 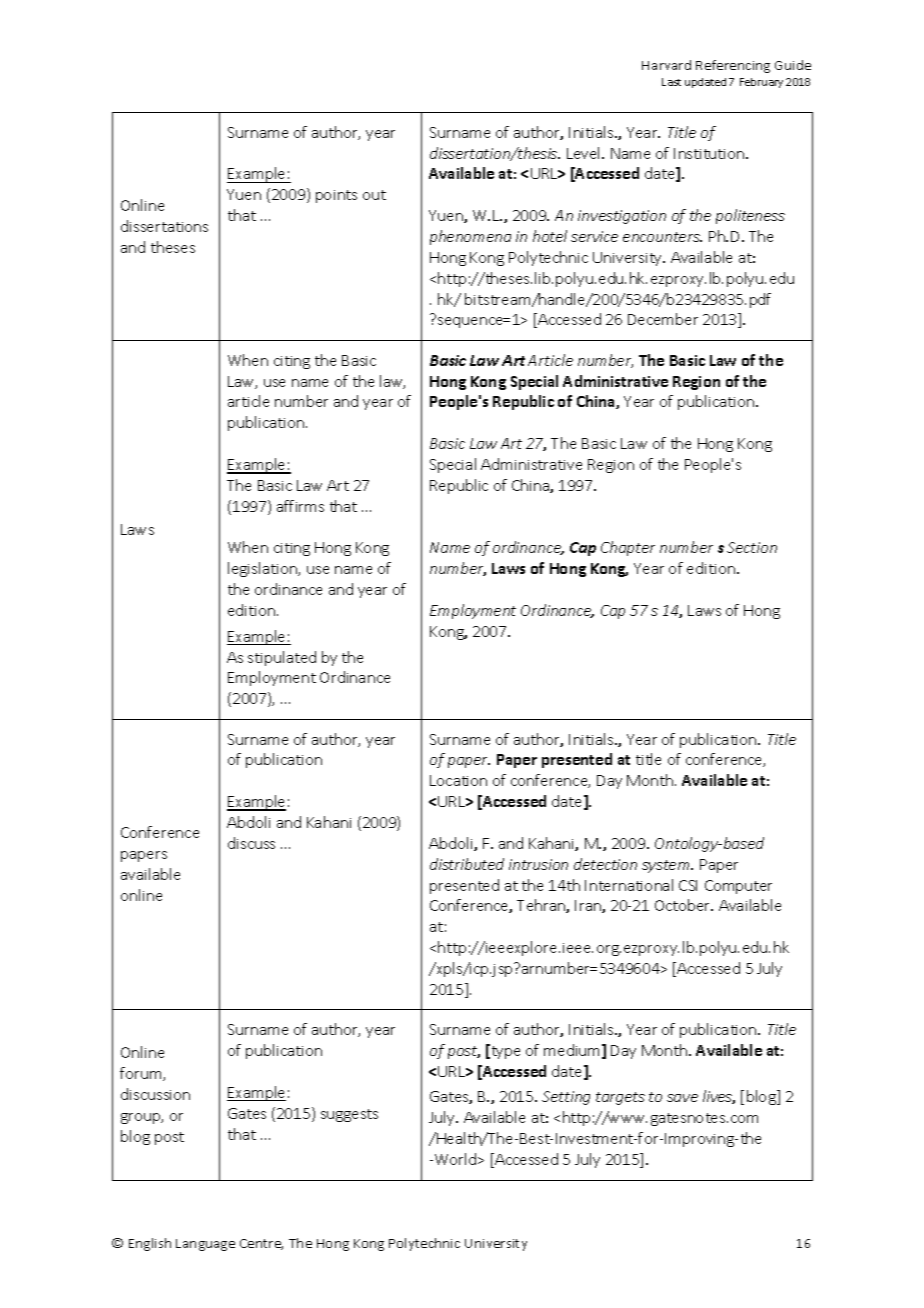 I want to click on affirms, so click(x=300, y=506).
